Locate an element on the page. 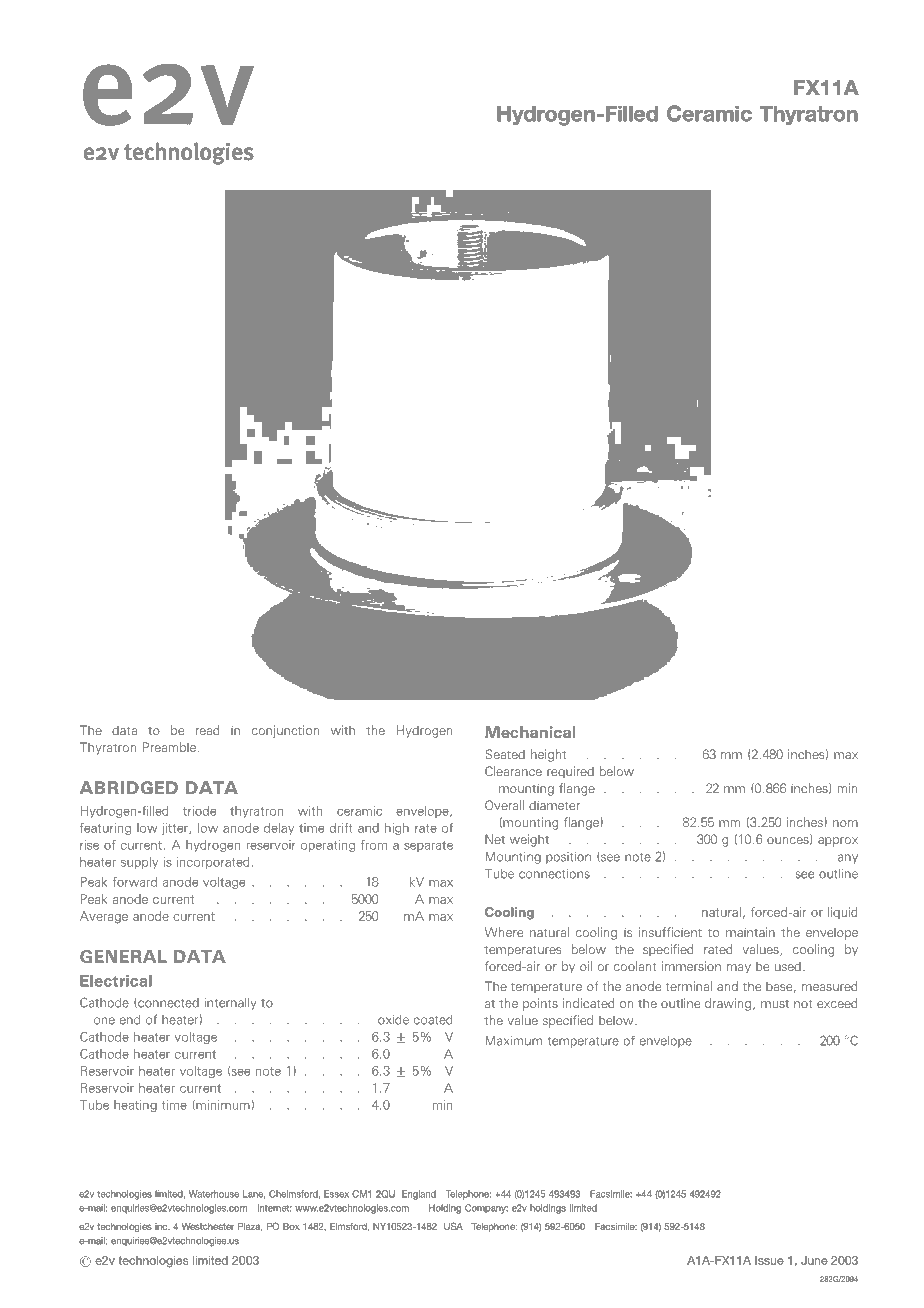 The height and width of the document is (1308, 924). connected is located at coordinates (167, 1003).
